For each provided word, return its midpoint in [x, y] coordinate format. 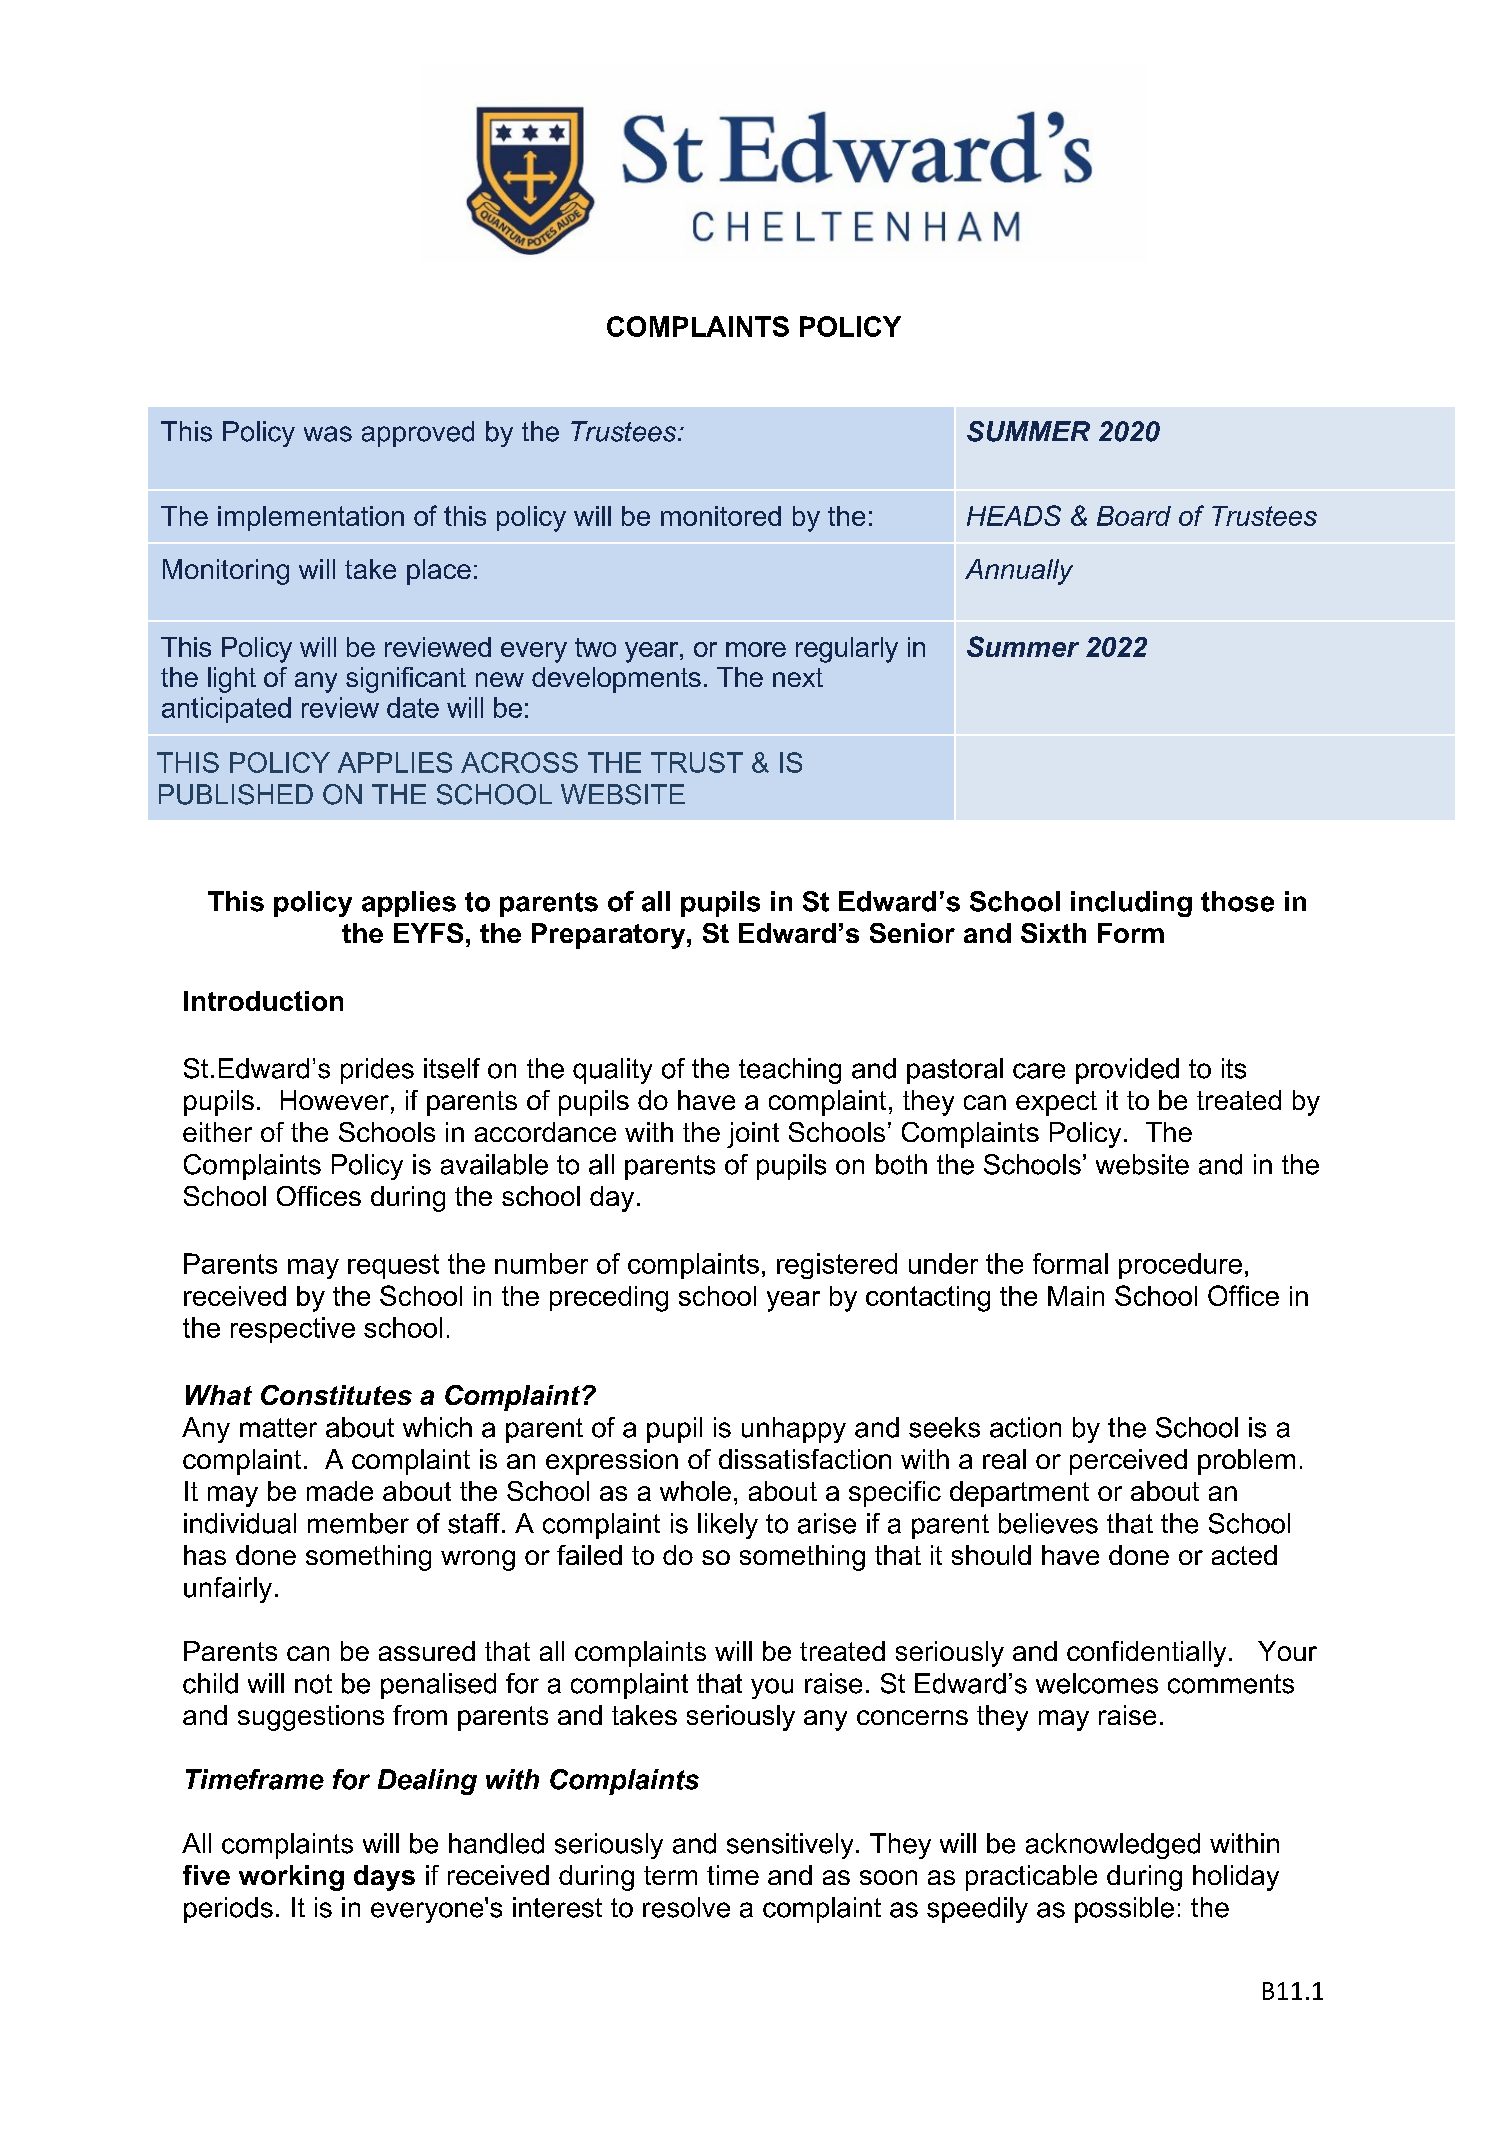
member [358, 1523]
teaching [790, 1071]
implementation [311, 518]
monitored [721, 516]
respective [293, 1330]
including [1131, 904]
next [798, 677]
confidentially [1146, 1654]
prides [377, 1071]
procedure [1180, 1266]
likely [728, 1526]
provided [1127, 1071]
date [413, 707]
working [291, 1878]
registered [837, 1266]
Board [1134, 516]
